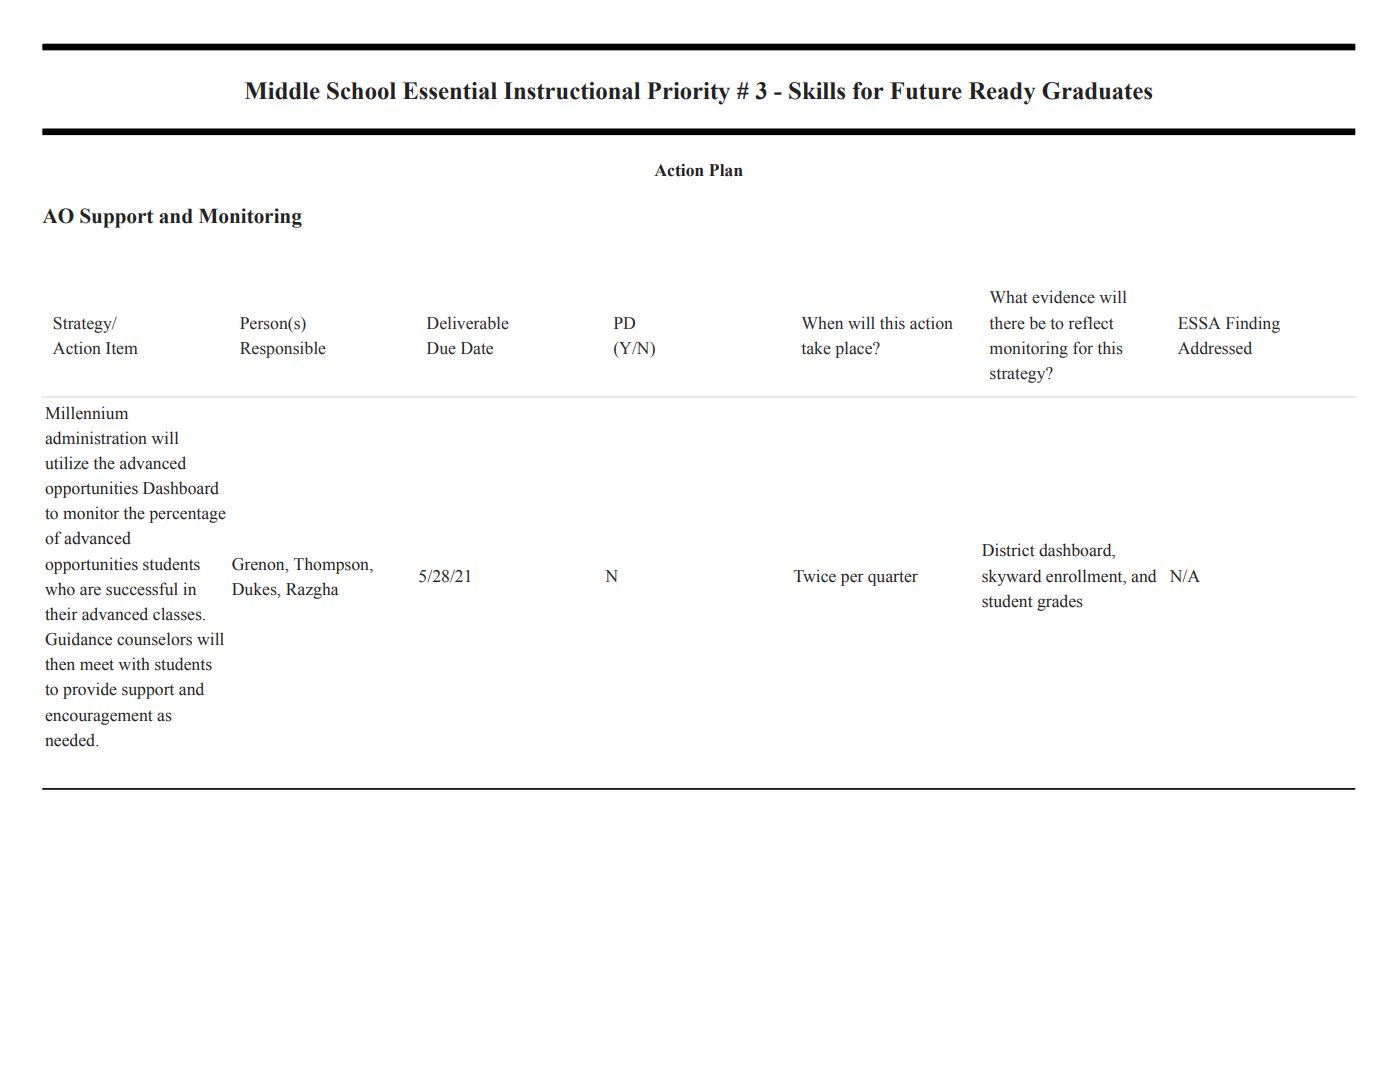 The width and height of the screenshot is (1399, 1081). I want to click on Addressed, so click(1215, 348).
